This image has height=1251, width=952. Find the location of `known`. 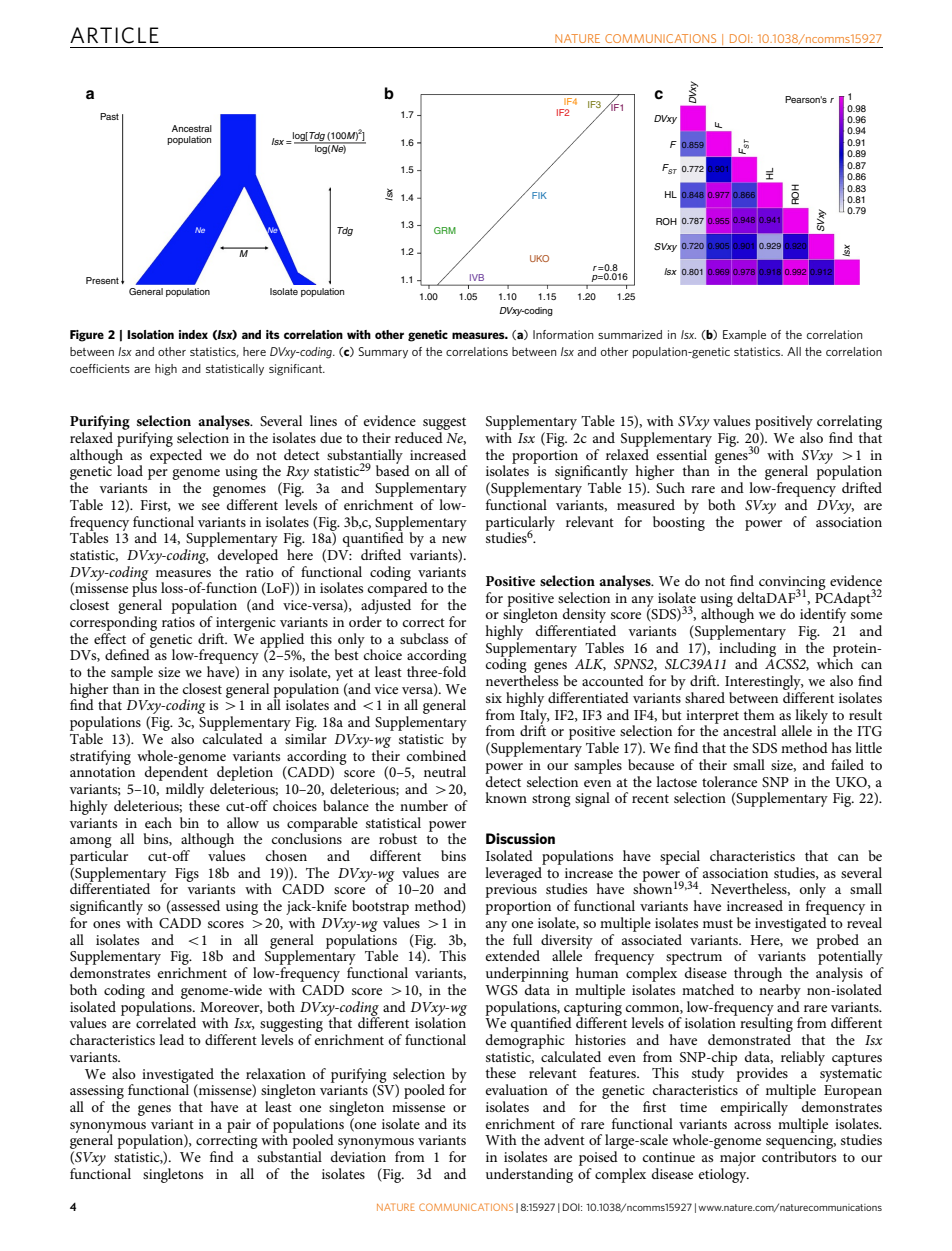

known is located at coordinates (506, 797).
